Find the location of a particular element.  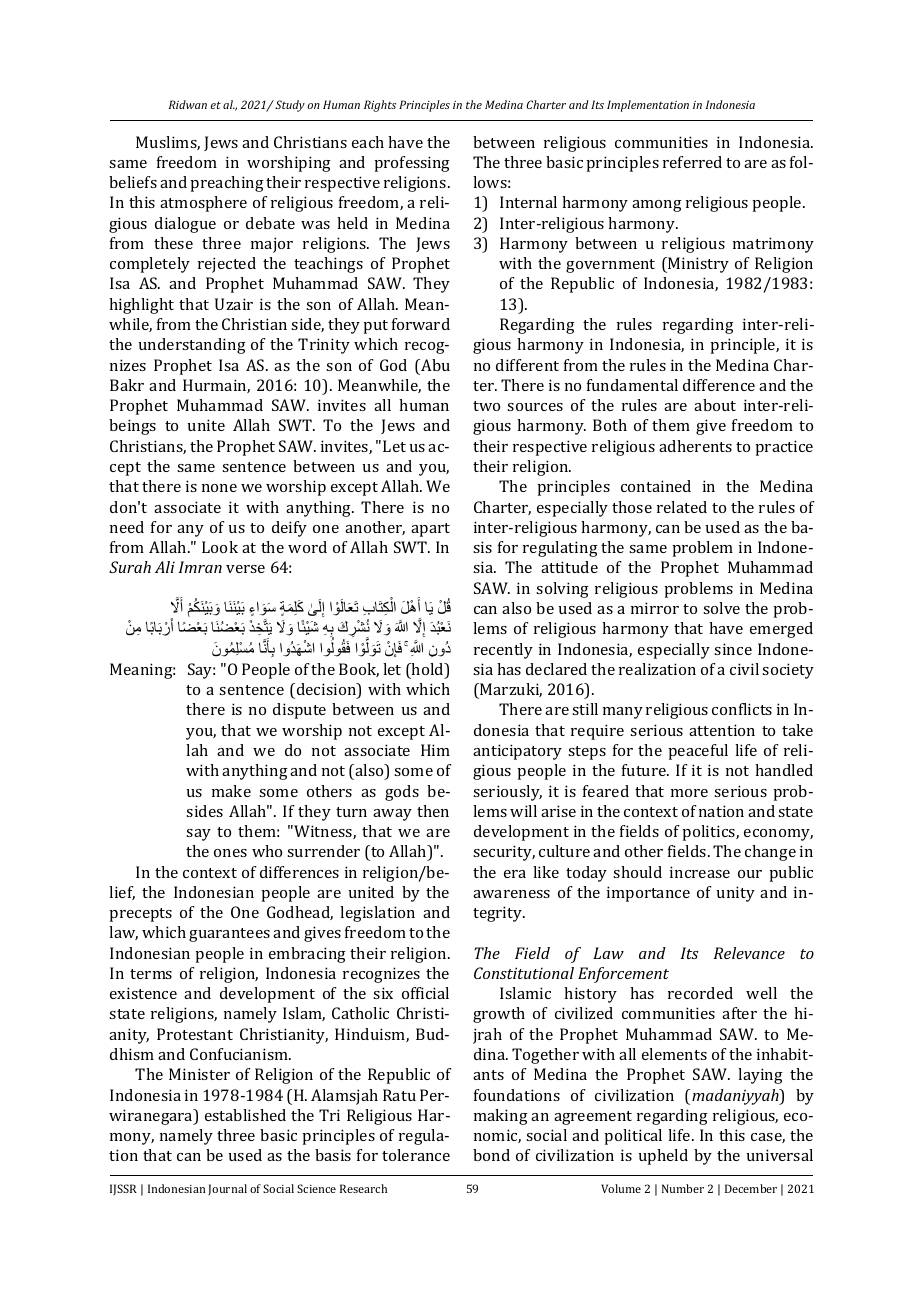

bond is located at coordinates (491, 1155).
